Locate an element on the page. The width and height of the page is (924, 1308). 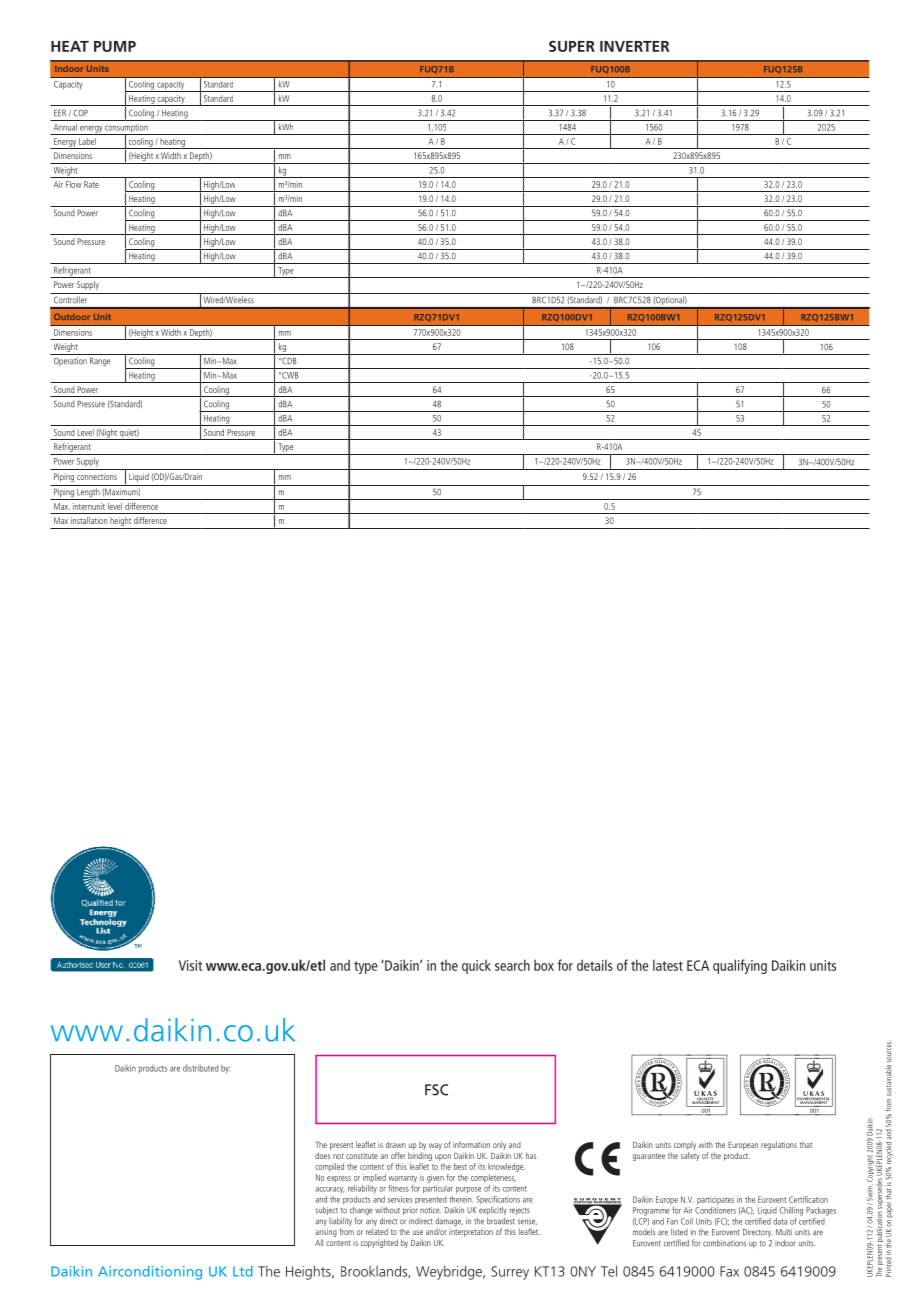
Length is located at coordinates (88, 494).
